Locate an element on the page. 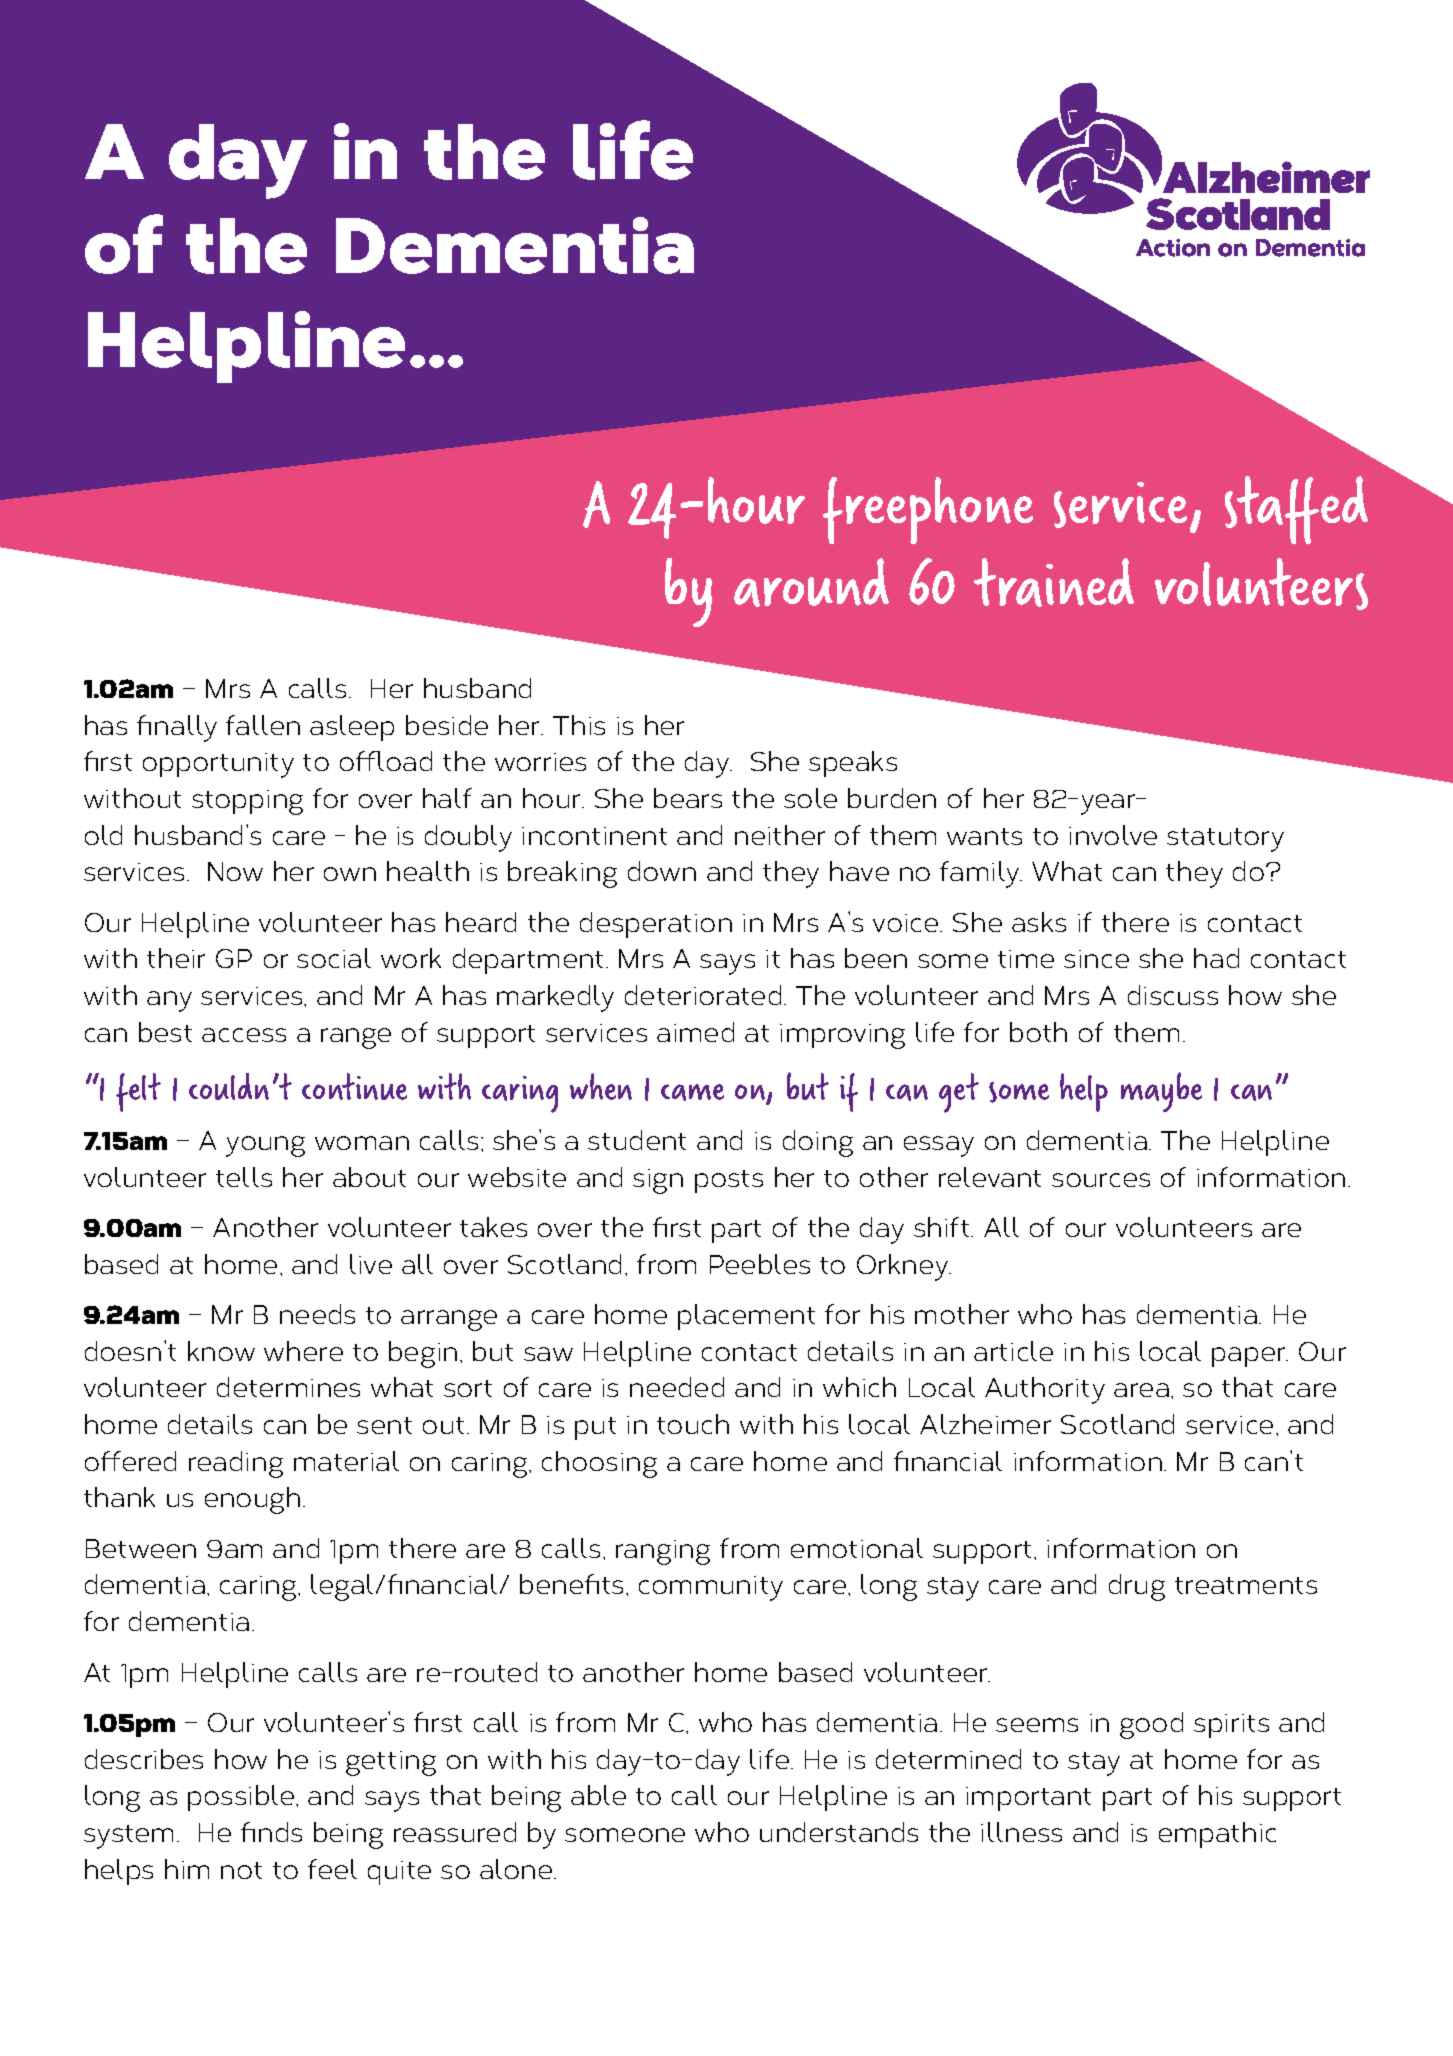 This document has height=2056, width=1453. posts is located at coordinates (729, 1181).
